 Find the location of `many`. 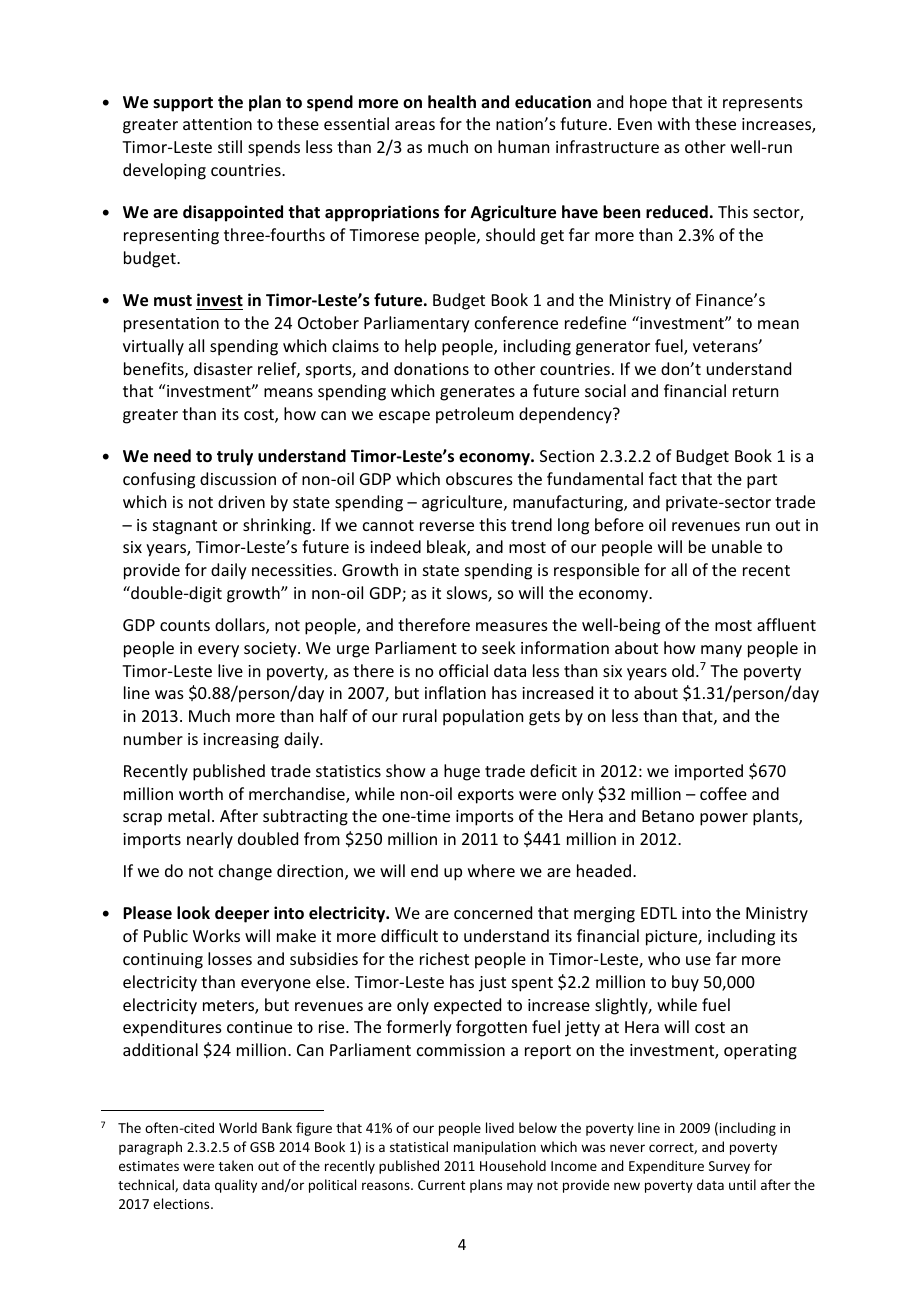

many is located at coordinates (721, 651).
